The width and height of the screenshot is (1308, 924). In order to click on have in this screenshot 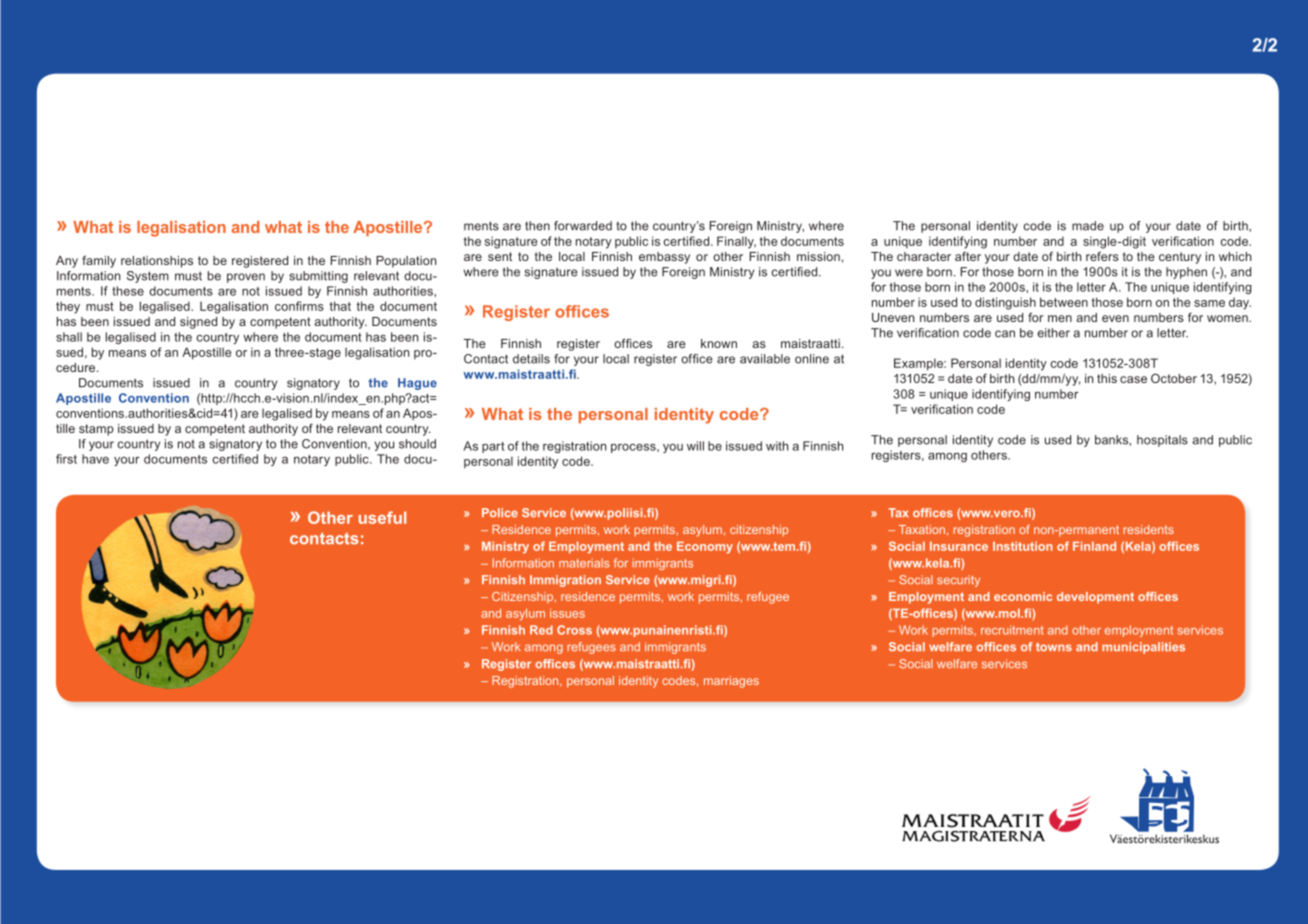, I will do `click(95, 459)`.
